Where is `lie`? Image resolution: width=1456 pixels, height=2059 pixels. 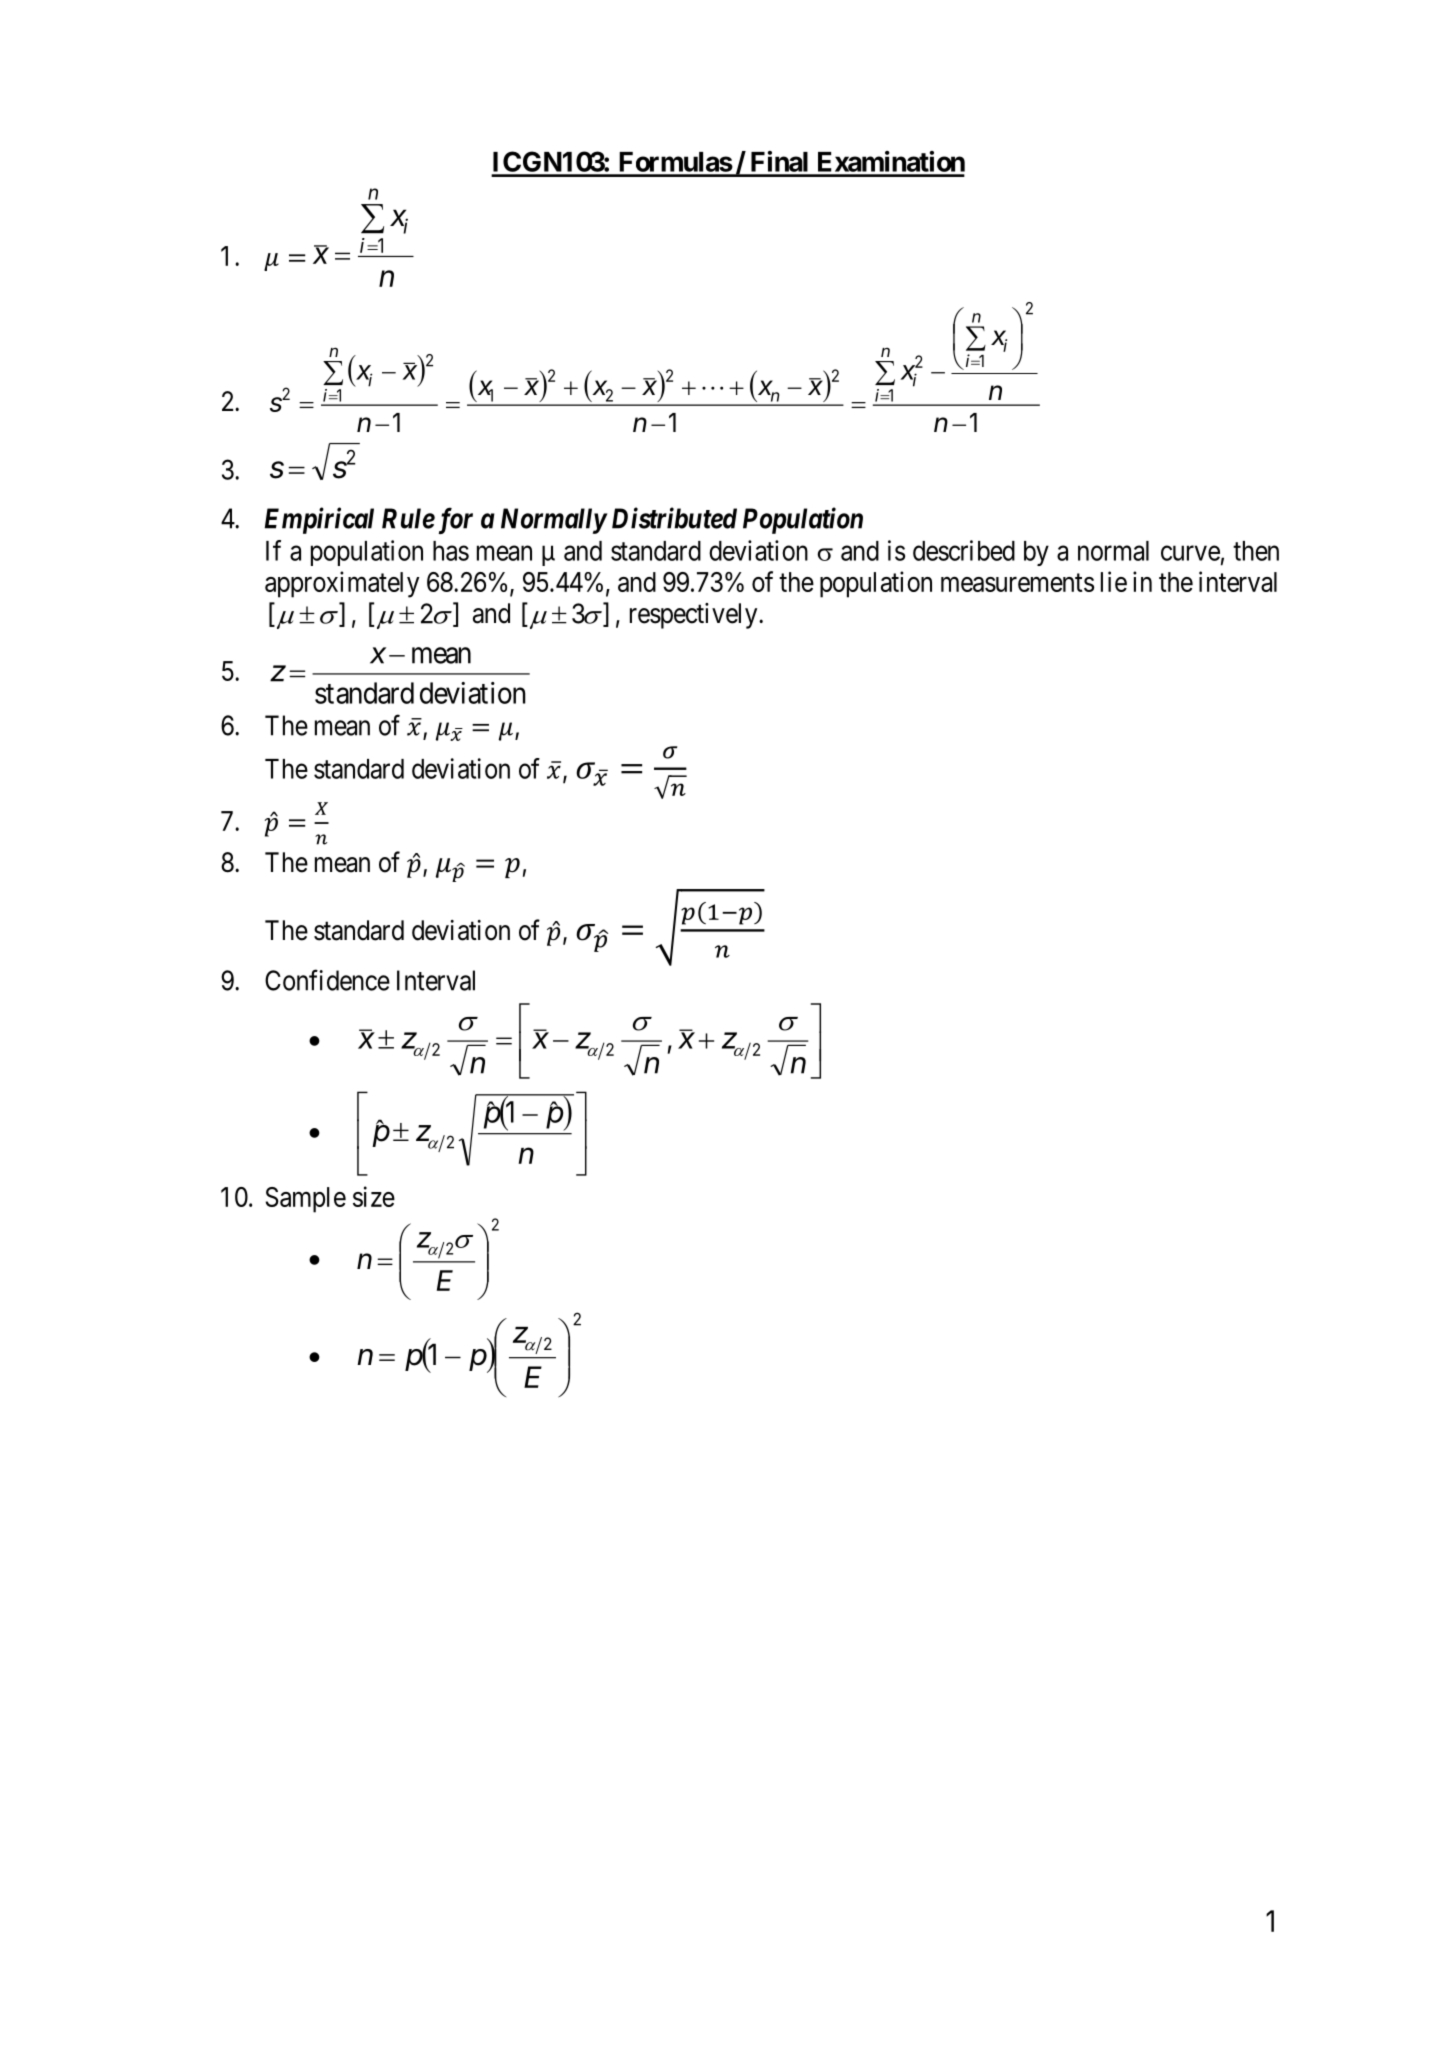
lie is located at coordinates (1114, 581).
